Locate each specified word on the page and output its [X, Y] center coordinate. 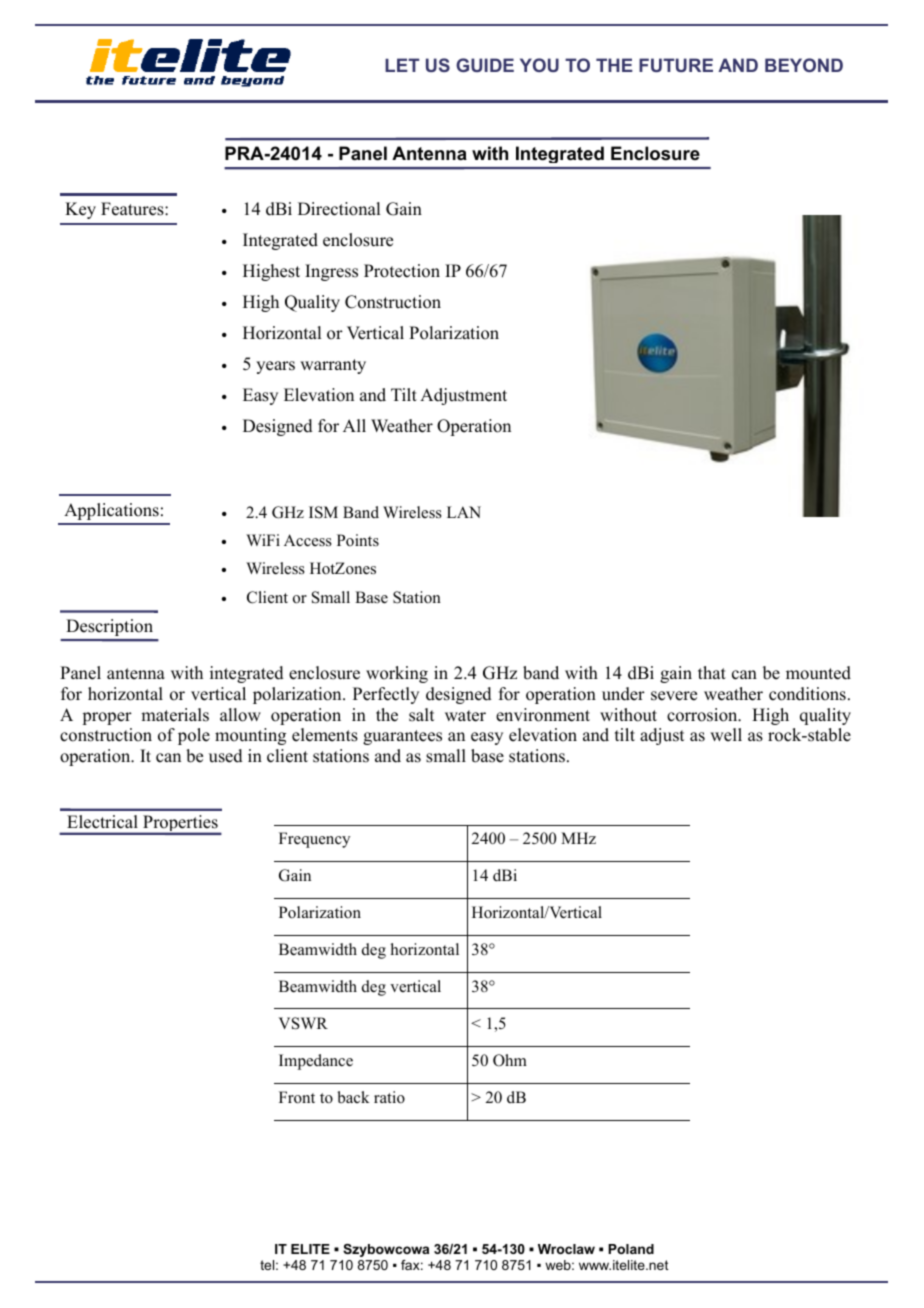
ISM [323, 512]
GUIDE [485, 65]
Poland [631, 1249]
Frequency [314, 840]
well [726, 735]
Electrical [102, 822]
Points [358, 540]
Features [133, 209]
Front [297, 1097]
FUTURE [676, 65]
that [712, 672]
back [353, 1097]
